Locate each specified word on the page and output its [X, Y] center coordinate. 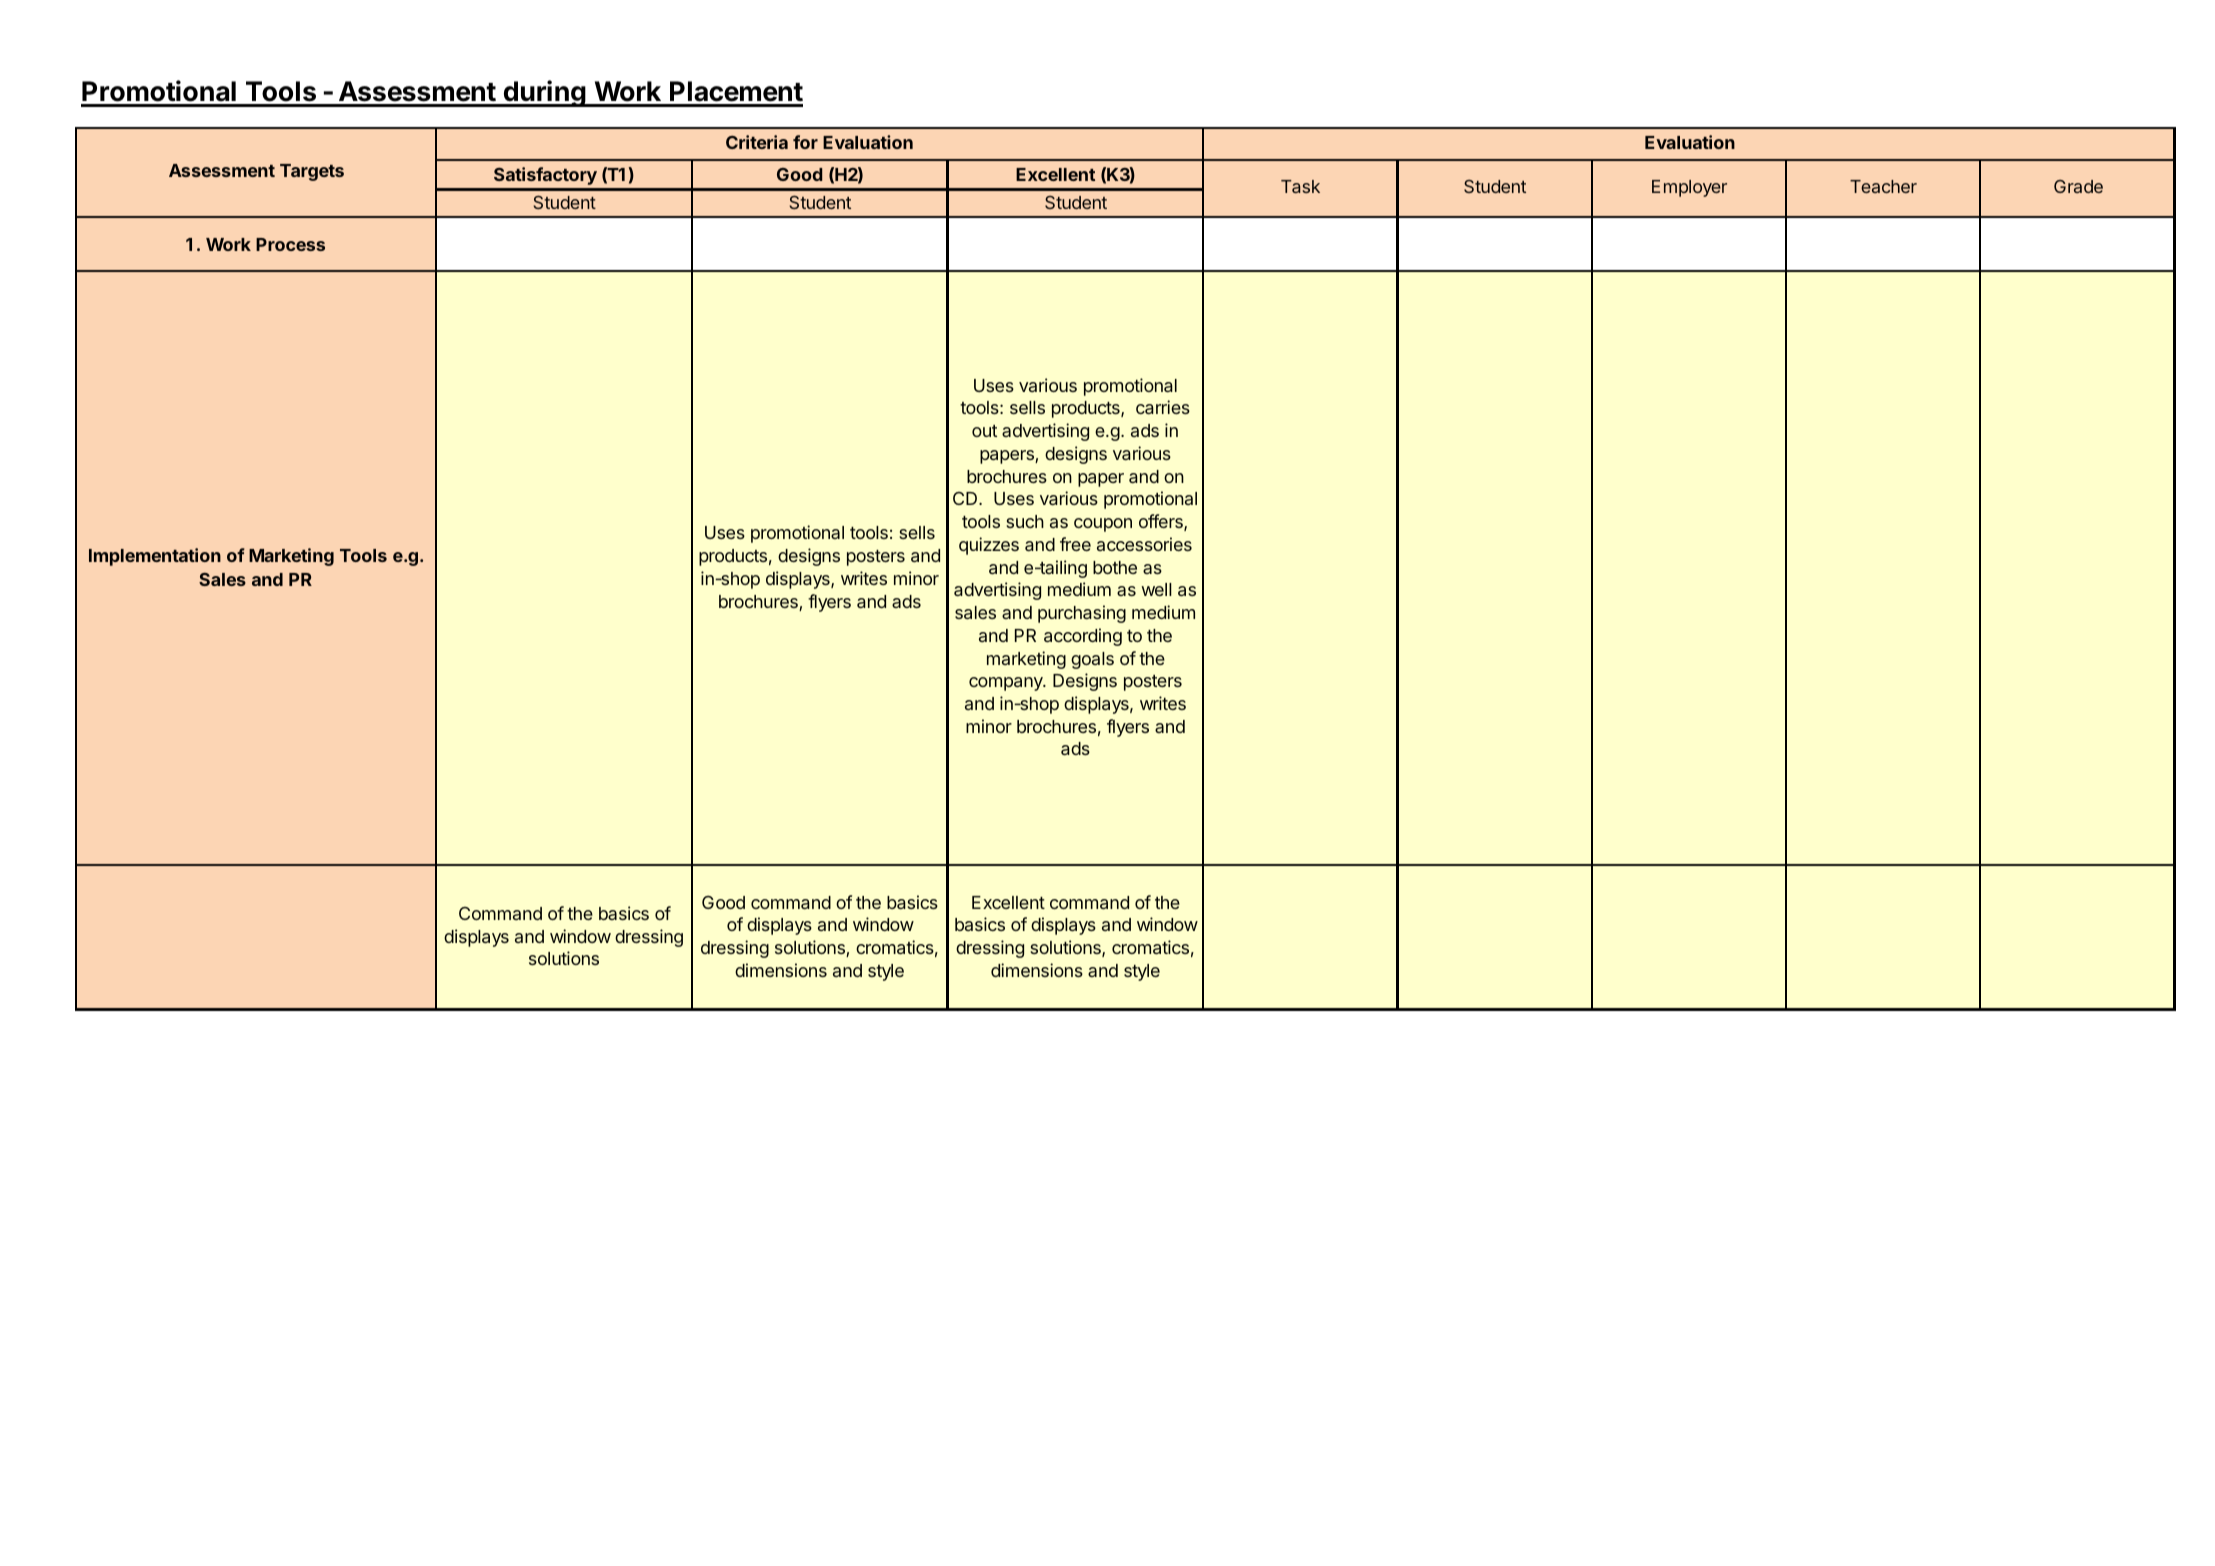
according [1083, 637]
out [984, 431]
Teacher [1883, 186]
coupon [1103, 525]
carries [1163, 407]
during [544, 93]
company [1007, 684]
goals [1092, 660]
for [805, 142]
